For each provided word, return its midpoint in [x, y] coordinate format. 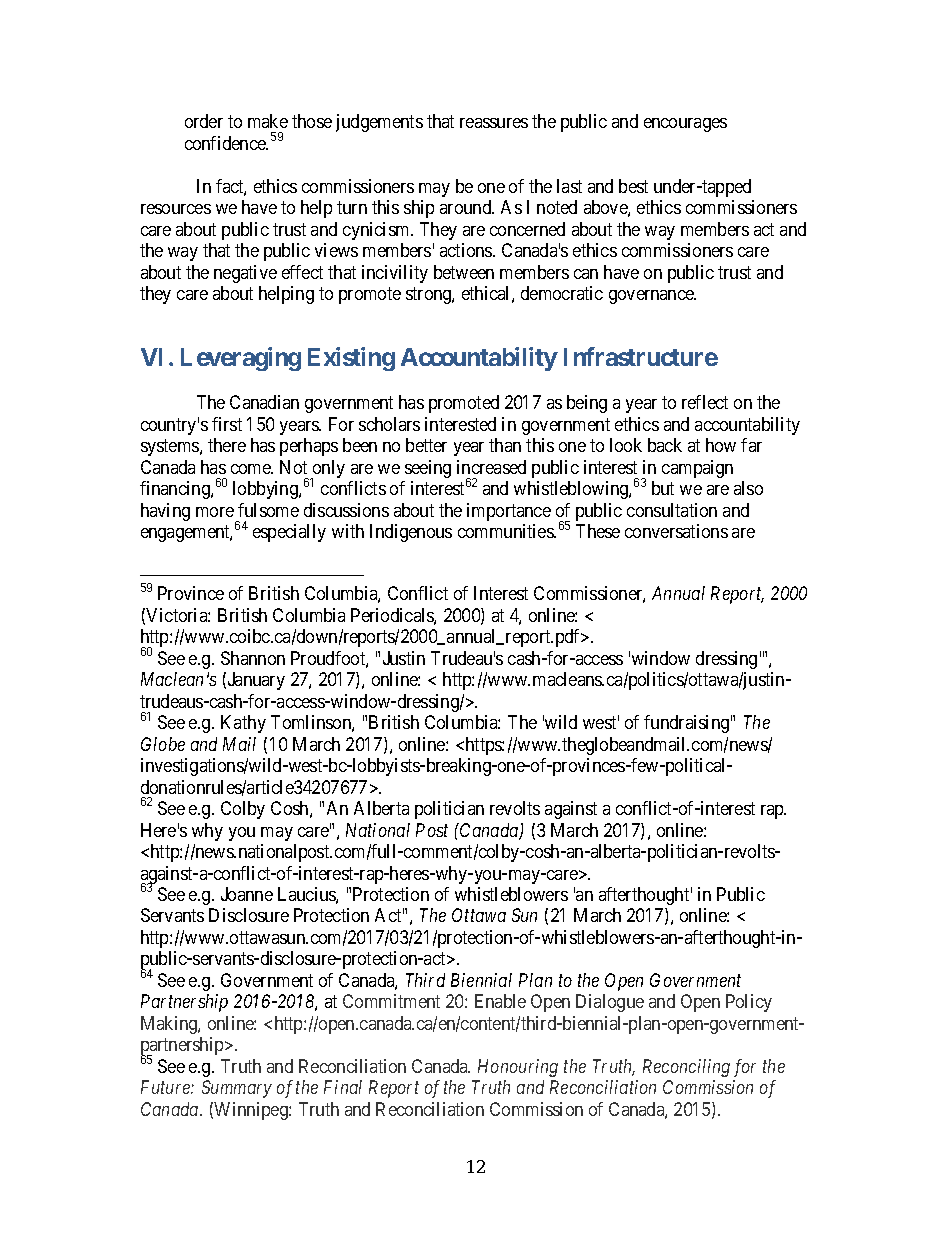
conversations [676, 531]
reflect [705, 402]
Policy [749, 1003]
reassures [494, 123]
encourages [685, 125]
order [204, 121]
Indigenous [411, 533]
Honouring [518, 1068]
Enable [500, 1001]
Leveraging [241, 359]
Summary [237, 1089]
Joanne [247, 894]
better [426, 445]
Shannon [253, 658]
